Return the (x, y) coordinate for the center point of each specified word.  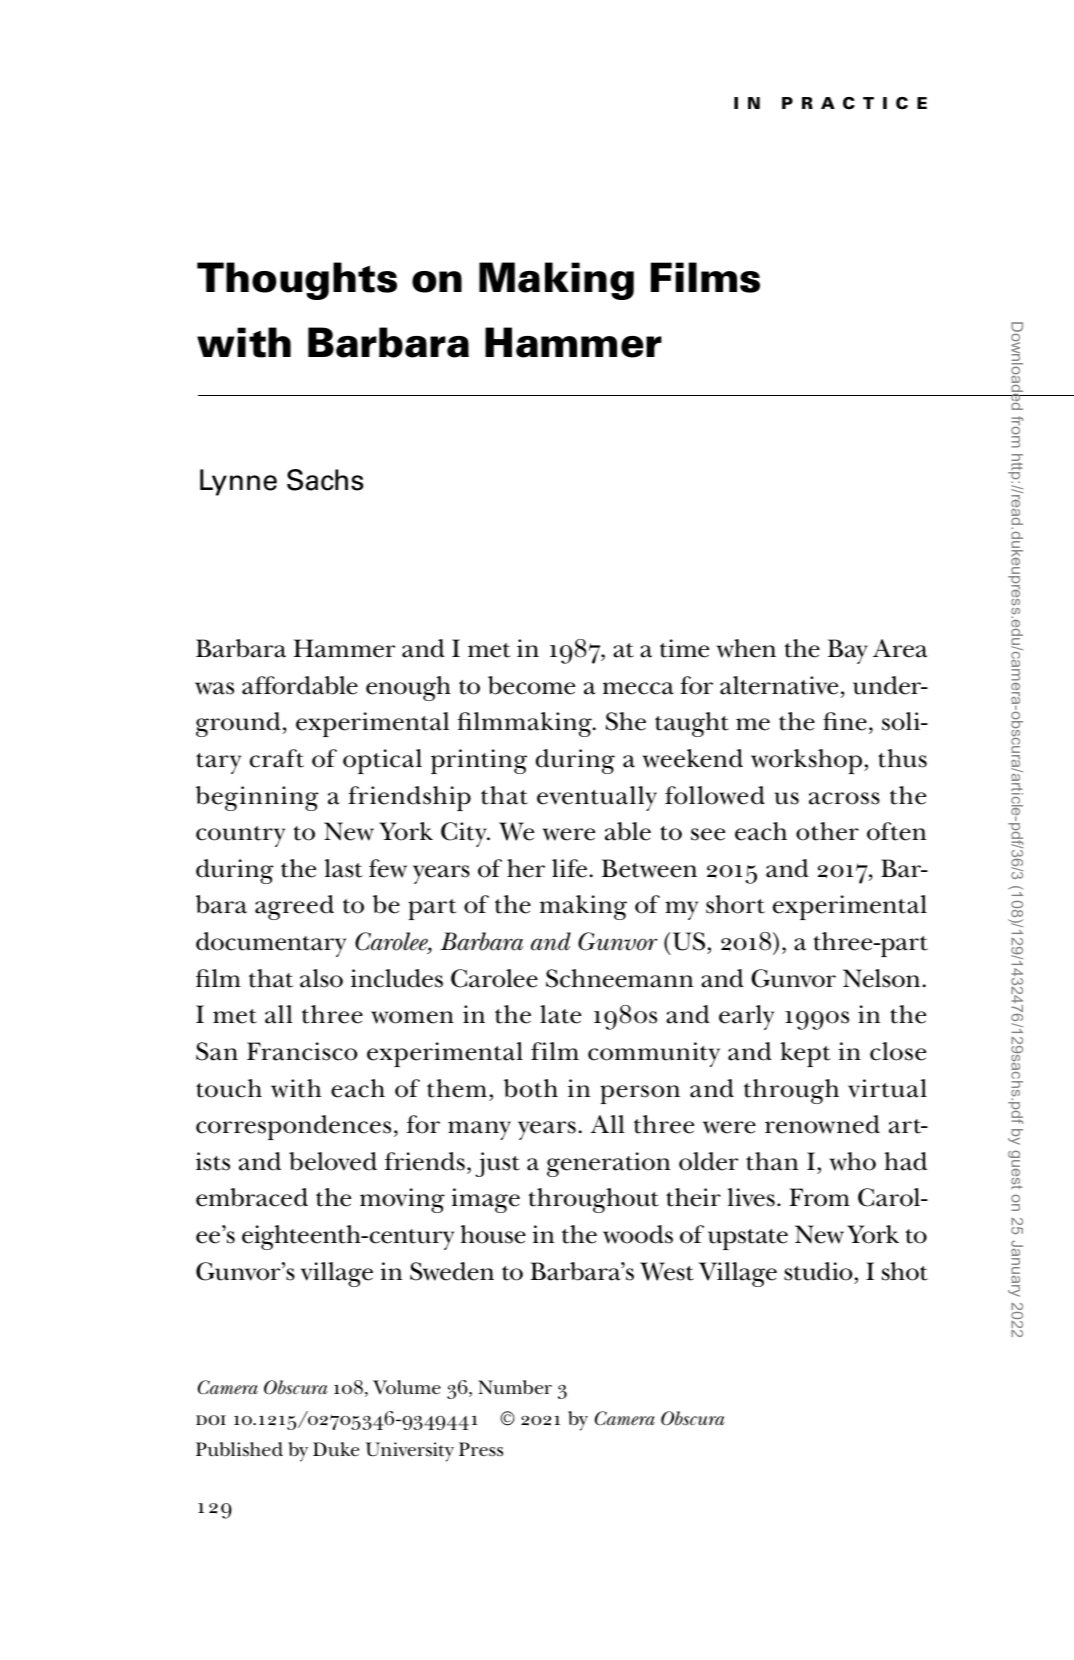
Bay (848, 651)
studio (818, 1271)
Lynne (238, 482)
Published (239, 1449)
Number (515, 1387)
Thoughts (297, 281)
